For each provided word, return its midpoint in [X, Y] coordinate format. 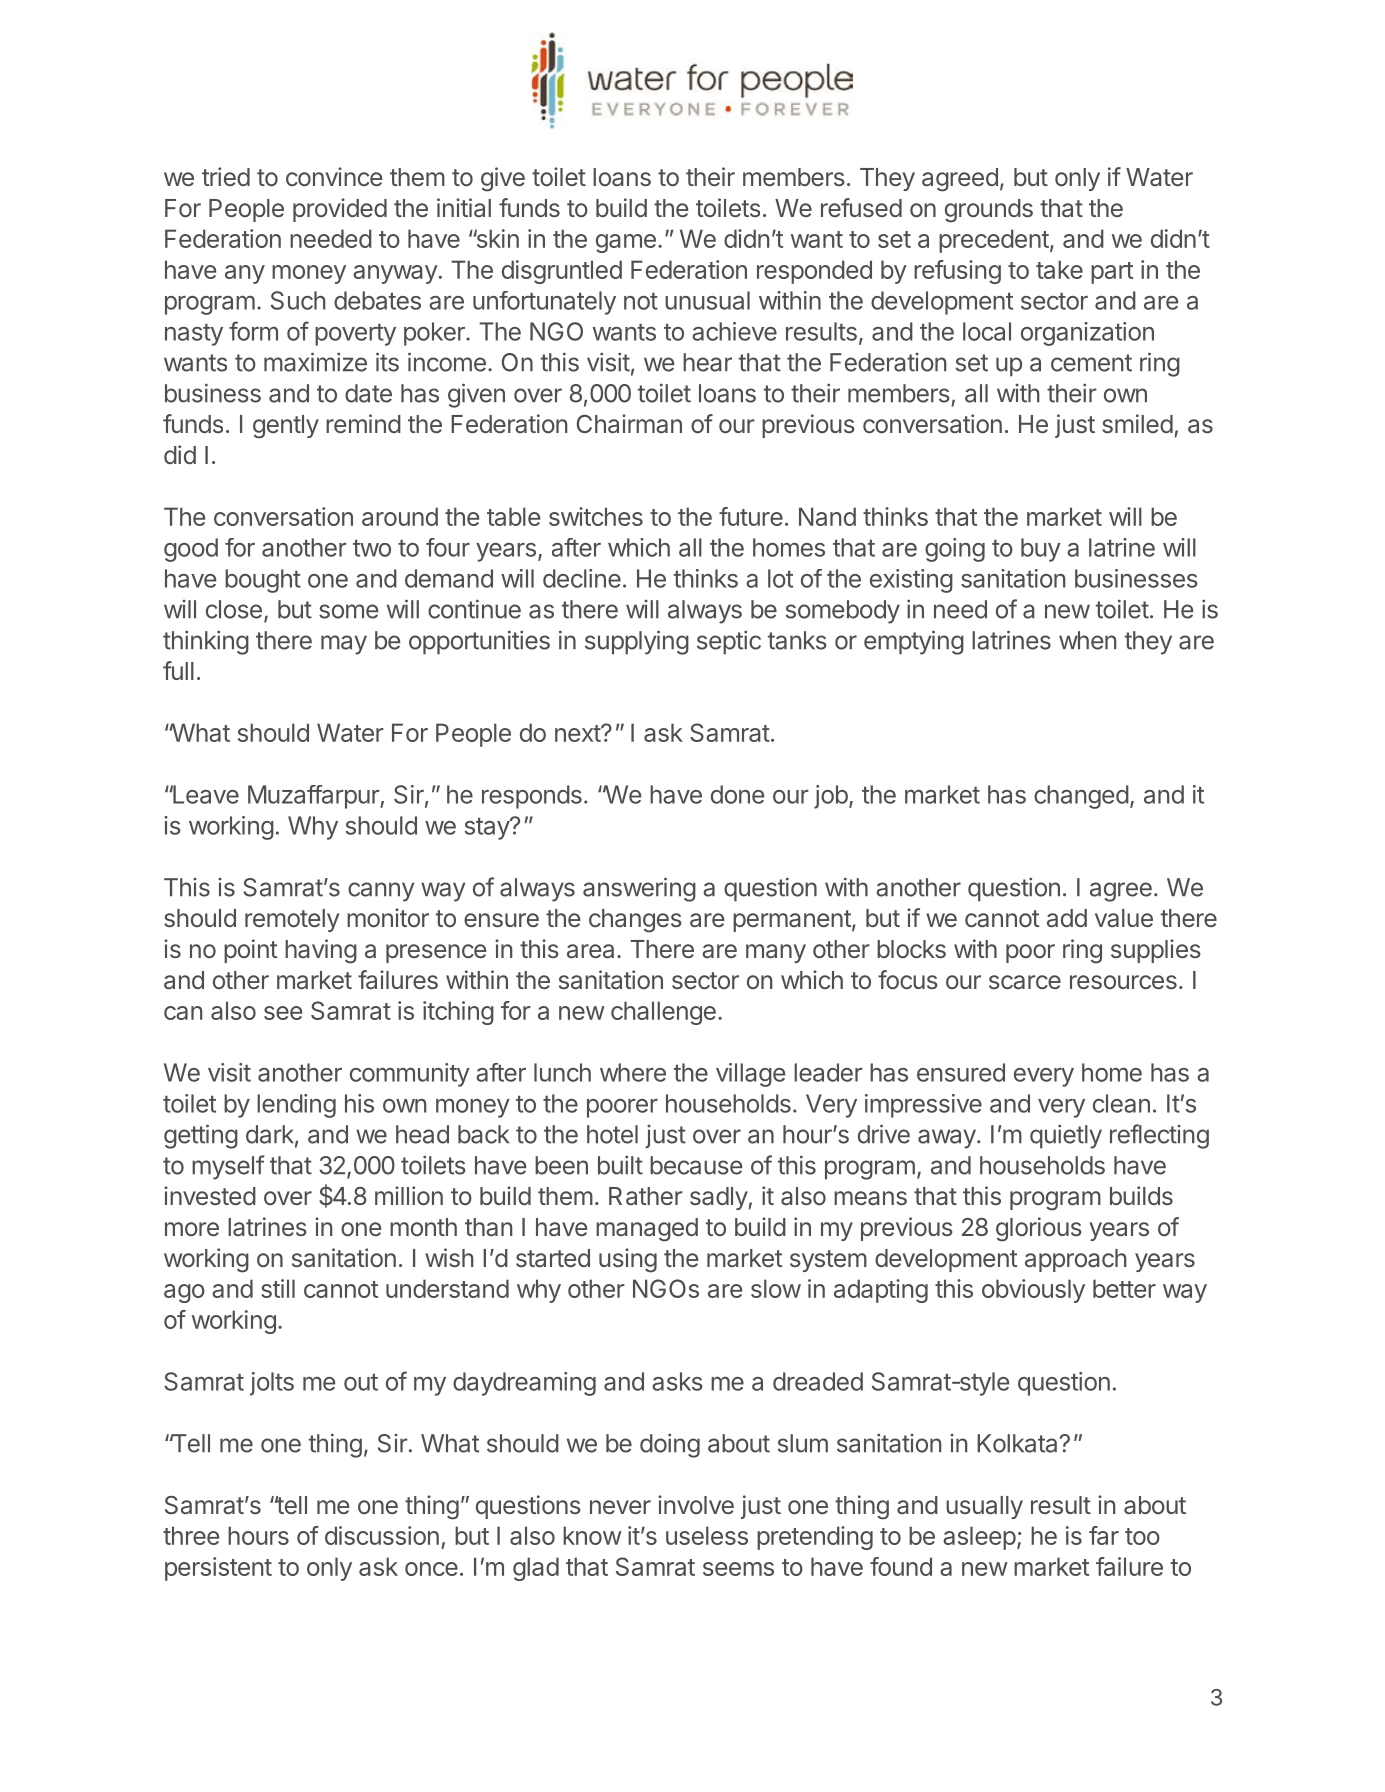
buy [1041, 550]
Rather [646, 1196]
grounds [989, 211]
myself [228, 1167]
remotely [292, 920]
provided [340, 210]
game [626, 243]
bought [263, 581]
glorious [1039, 1229]
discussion [382, 1535]
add [1067, 918]
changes [635, 921]
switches [596, 516]
